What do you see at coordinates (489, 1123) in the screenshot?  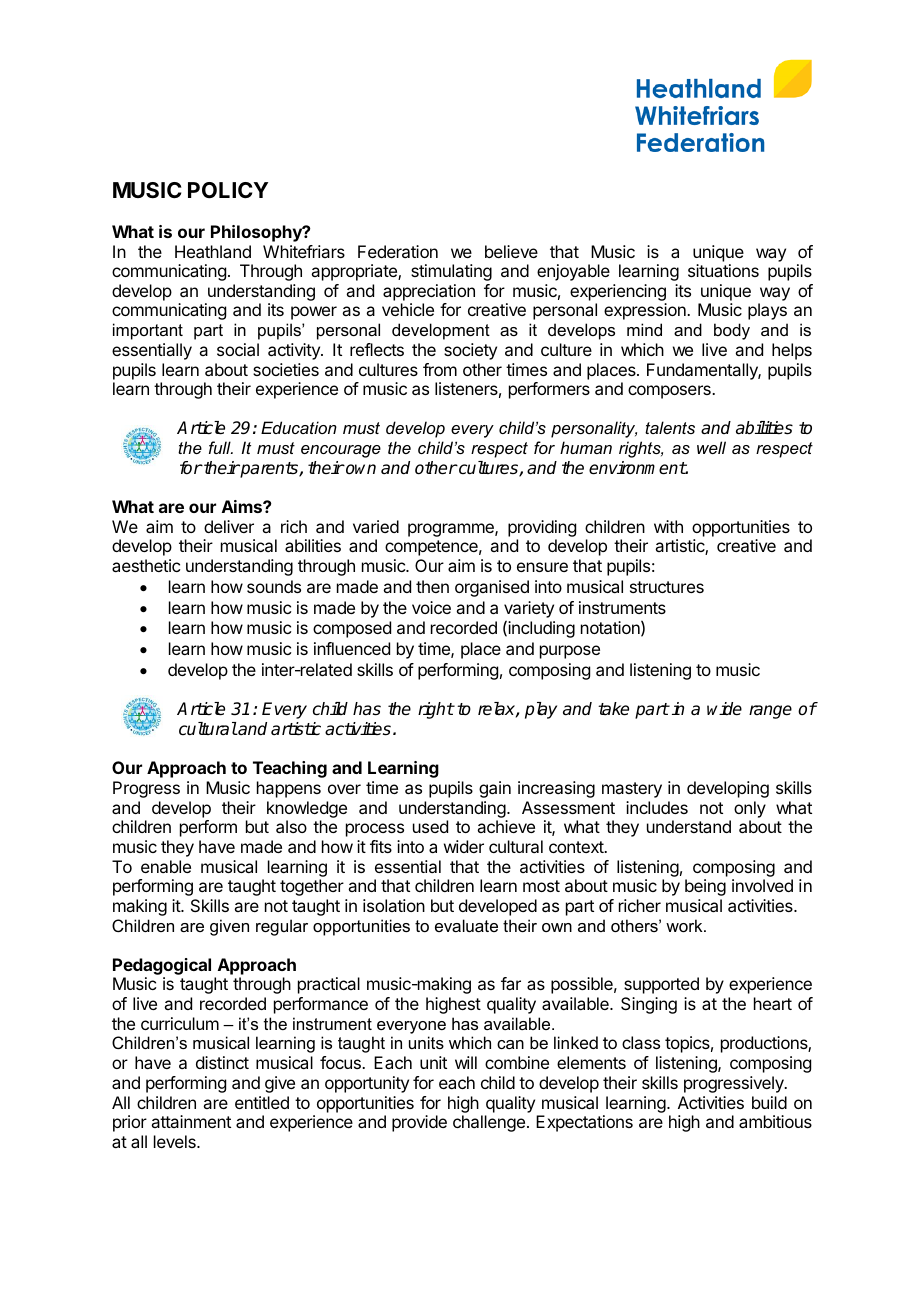 I see `challenge` at bounding box center [489, 1123].
